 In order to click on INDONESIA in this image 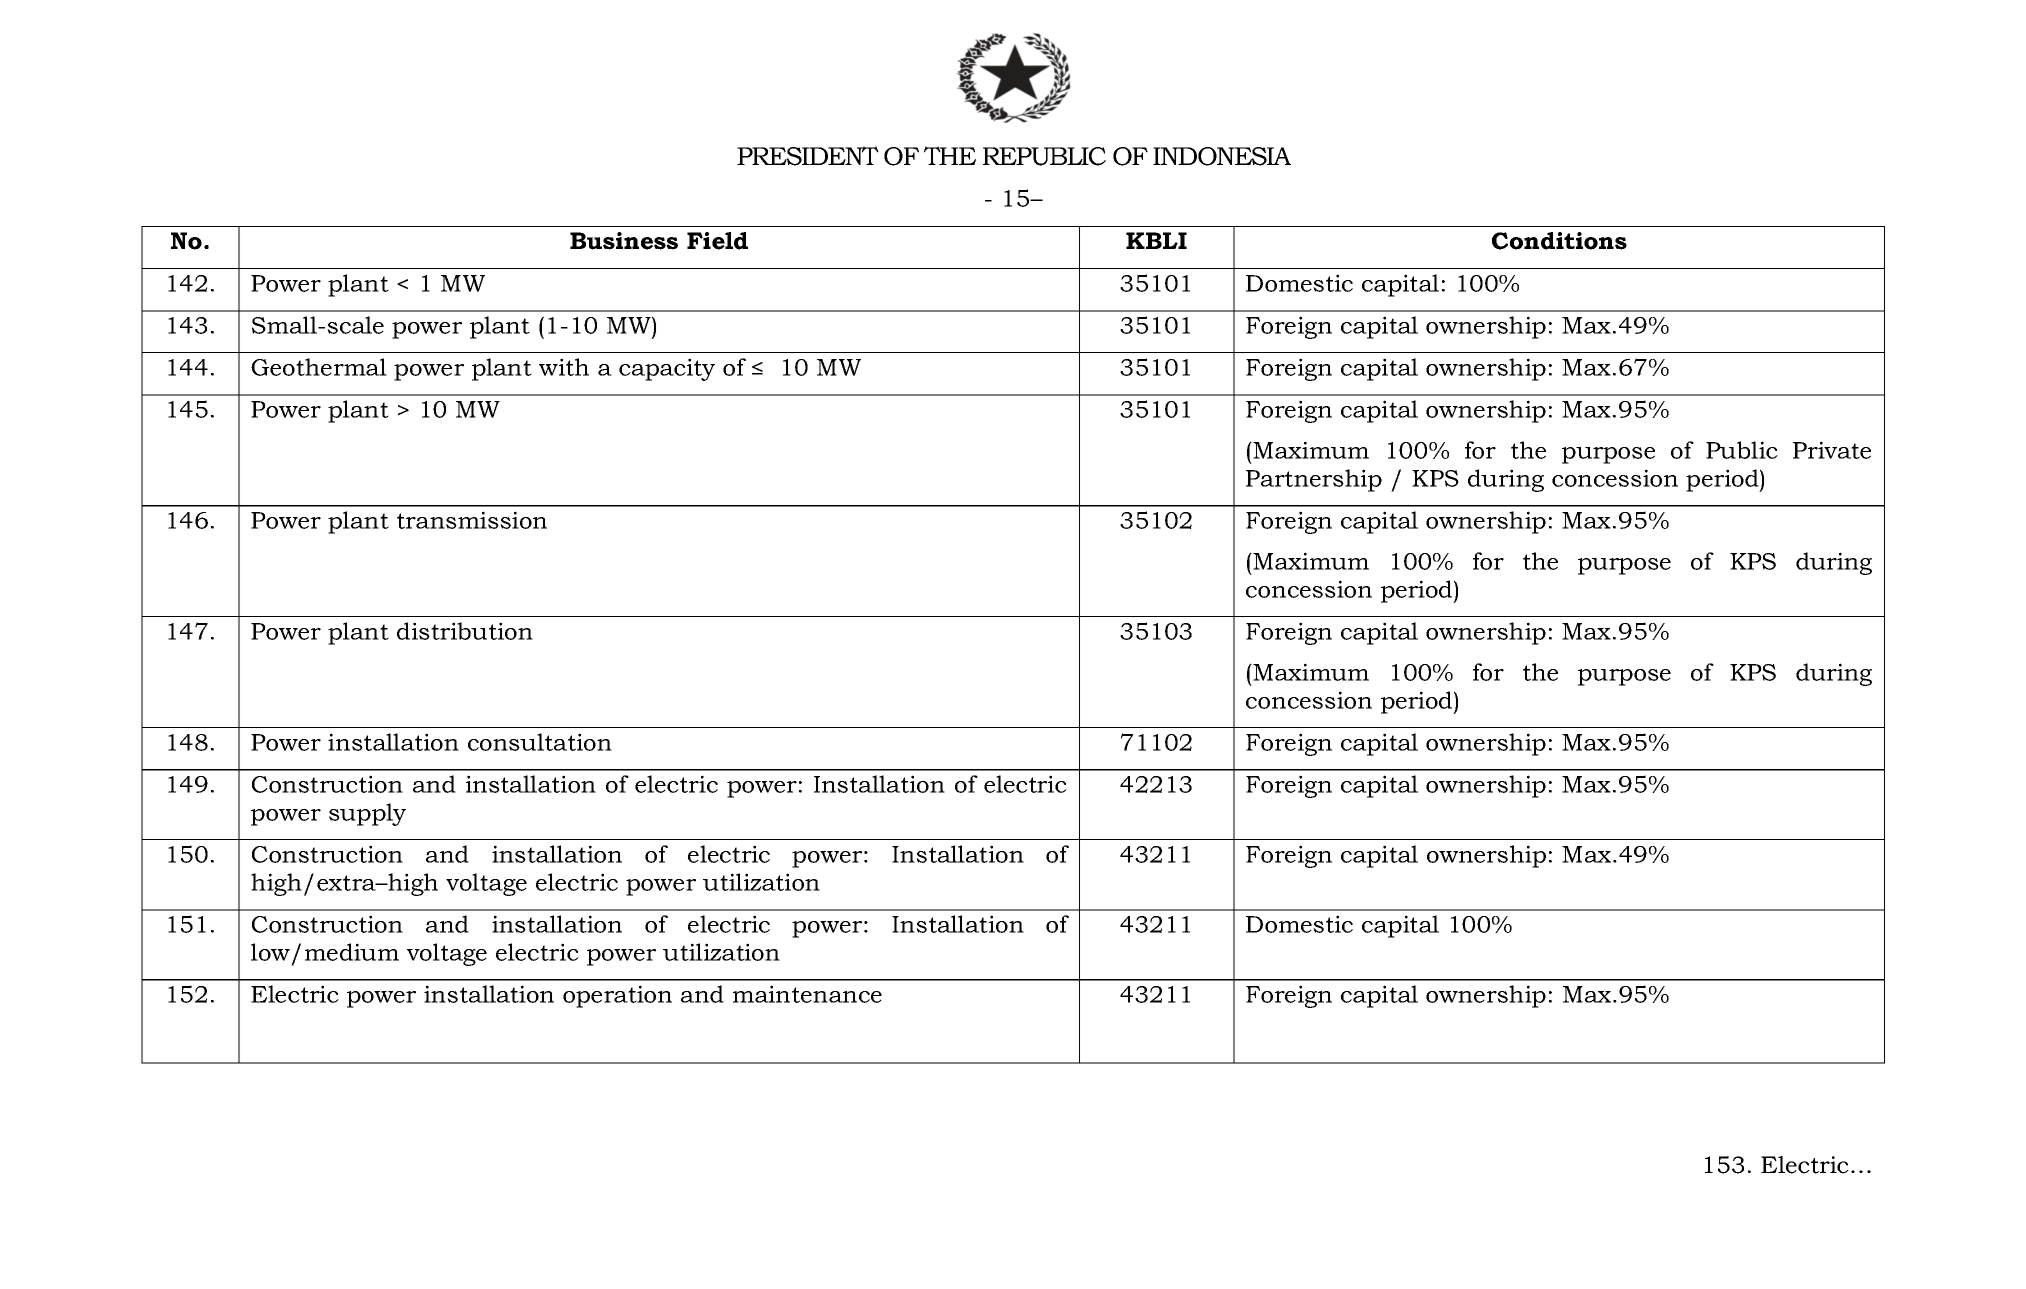, I will do `click(1222, 156)`.
